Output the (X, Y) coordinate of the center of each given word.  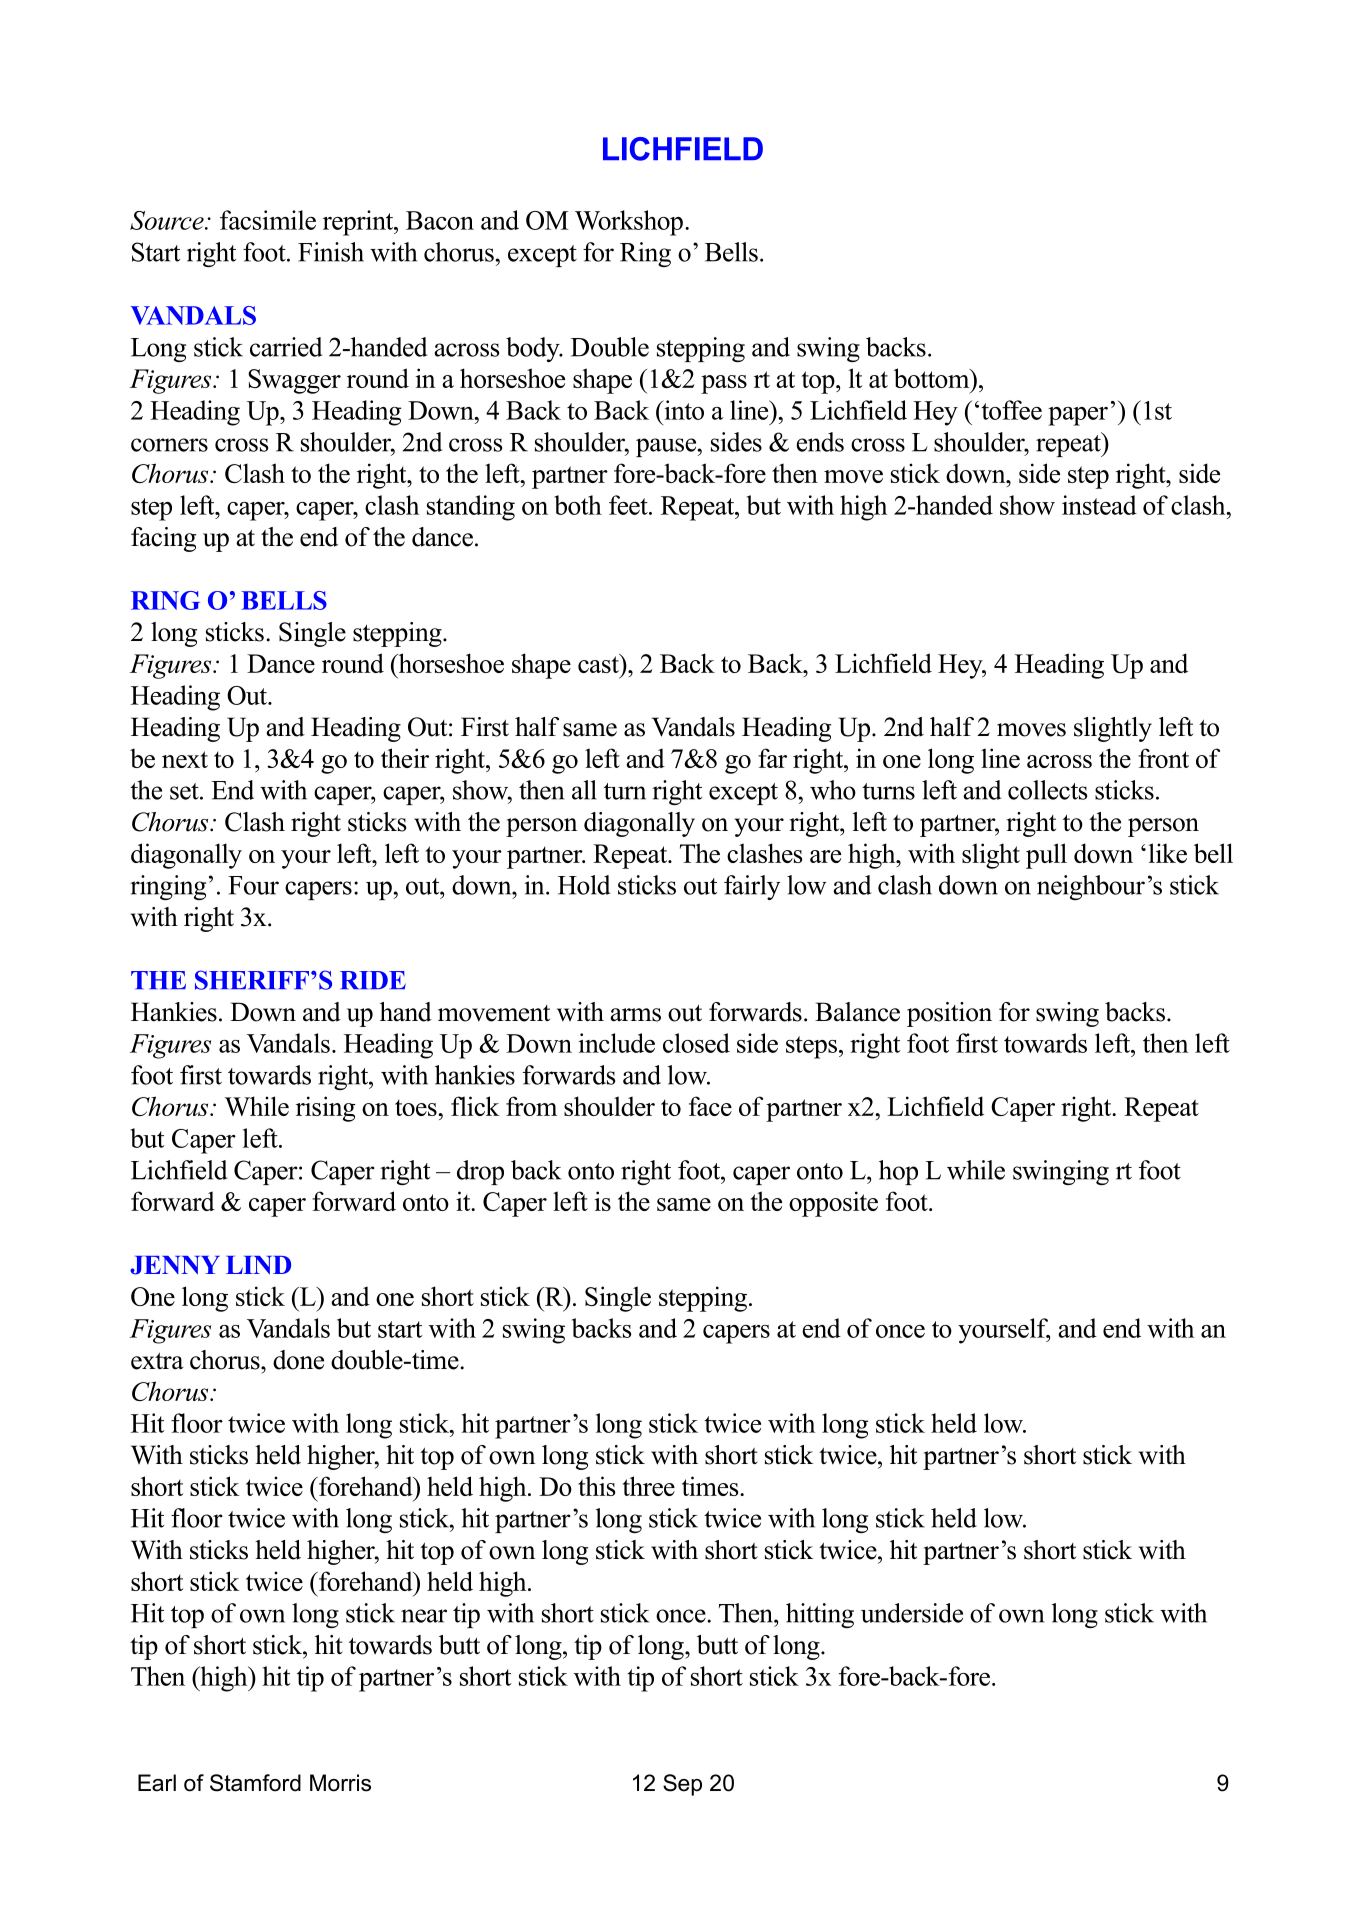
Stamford (255, 1783)
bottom (933, 378)
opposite (833, 1204)
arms (635, 1015)
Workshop (629, 223)
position (949, 1014)
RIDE (373, 980)
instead (1099, 505)
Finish (331, 252)
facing (163, 539)
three (649, 1486)
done (298, 1360)
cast (599, 663)
